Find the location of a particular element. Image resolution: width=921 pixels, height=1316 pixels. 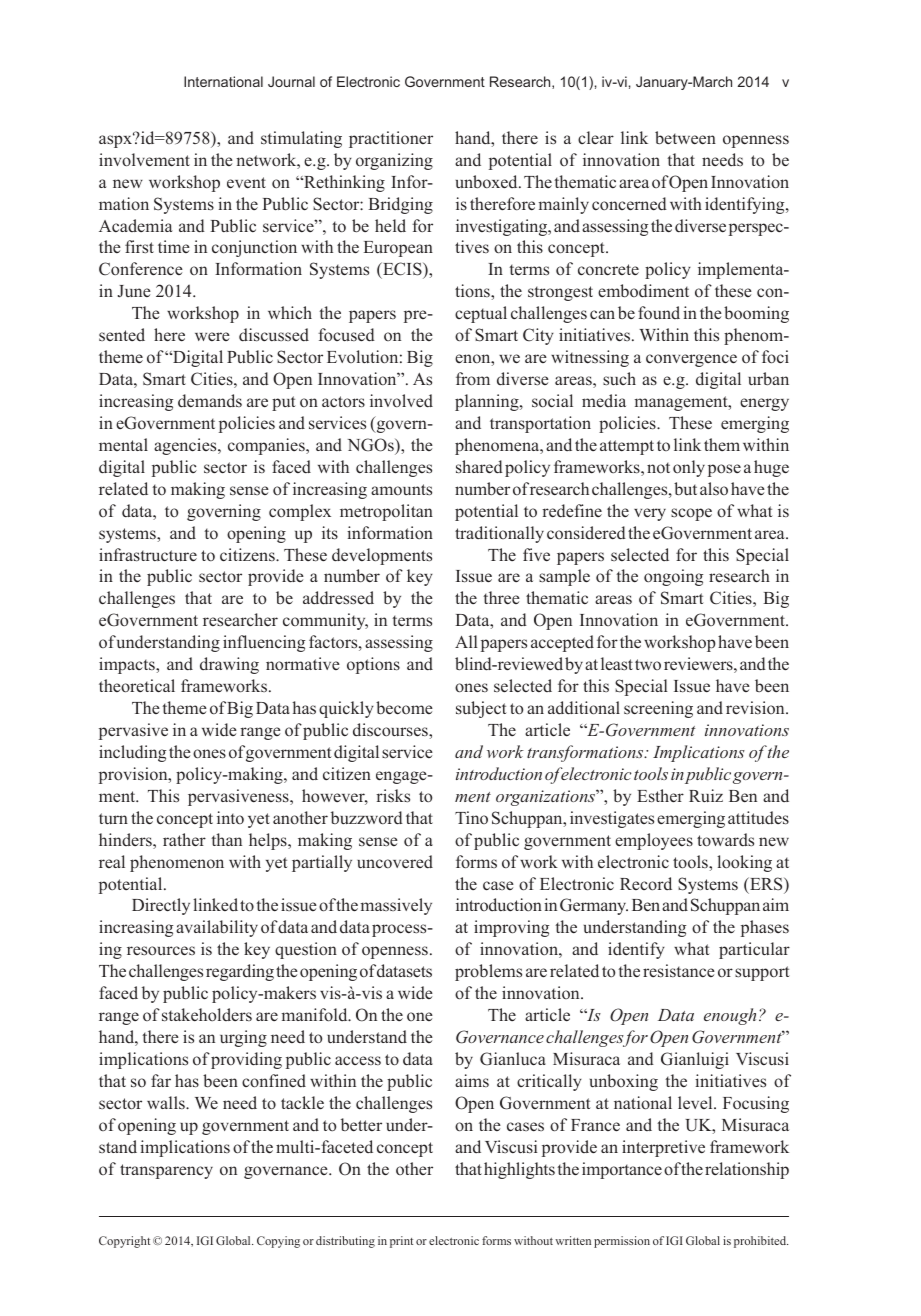

companies is located at coordinates (267, 446).
